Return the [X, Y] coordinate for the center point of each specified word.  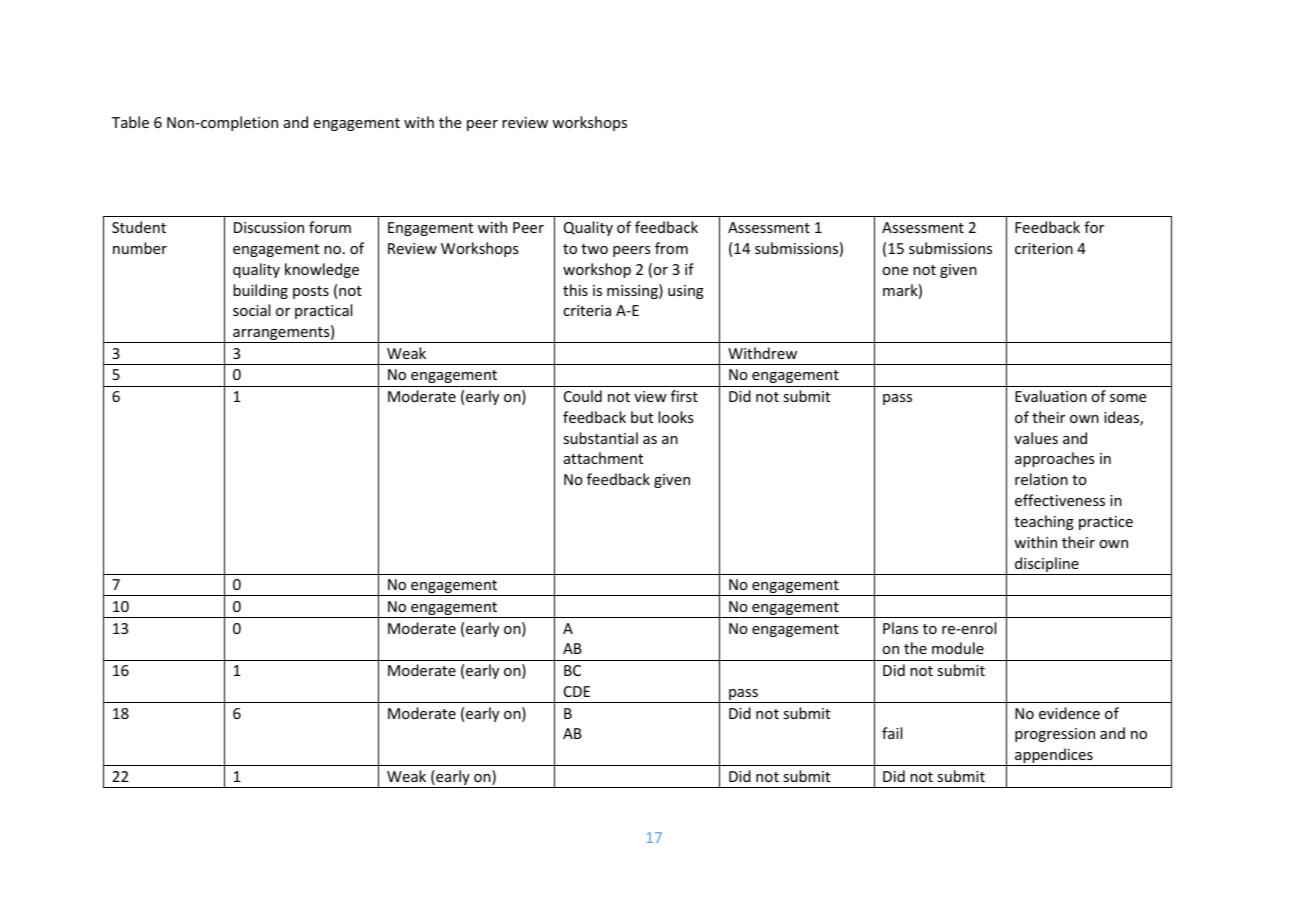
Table [130, 122]
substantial [600, 438]
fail [892, 733]
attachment [603, 458]
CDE [577, 691]
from [671, 248]
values [1036, 438]
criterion [1044, 248]
